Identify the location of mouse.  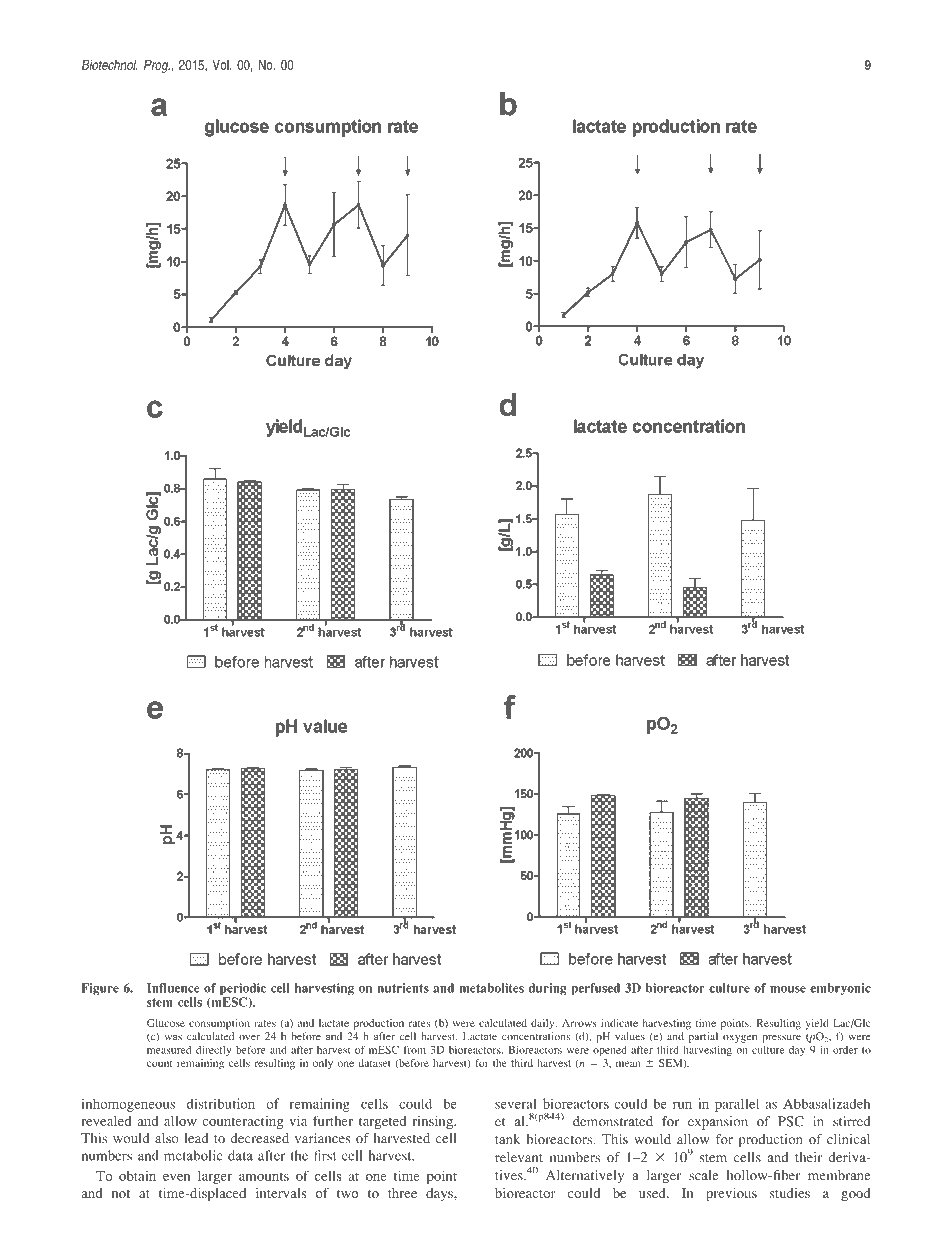
(788, 989).
